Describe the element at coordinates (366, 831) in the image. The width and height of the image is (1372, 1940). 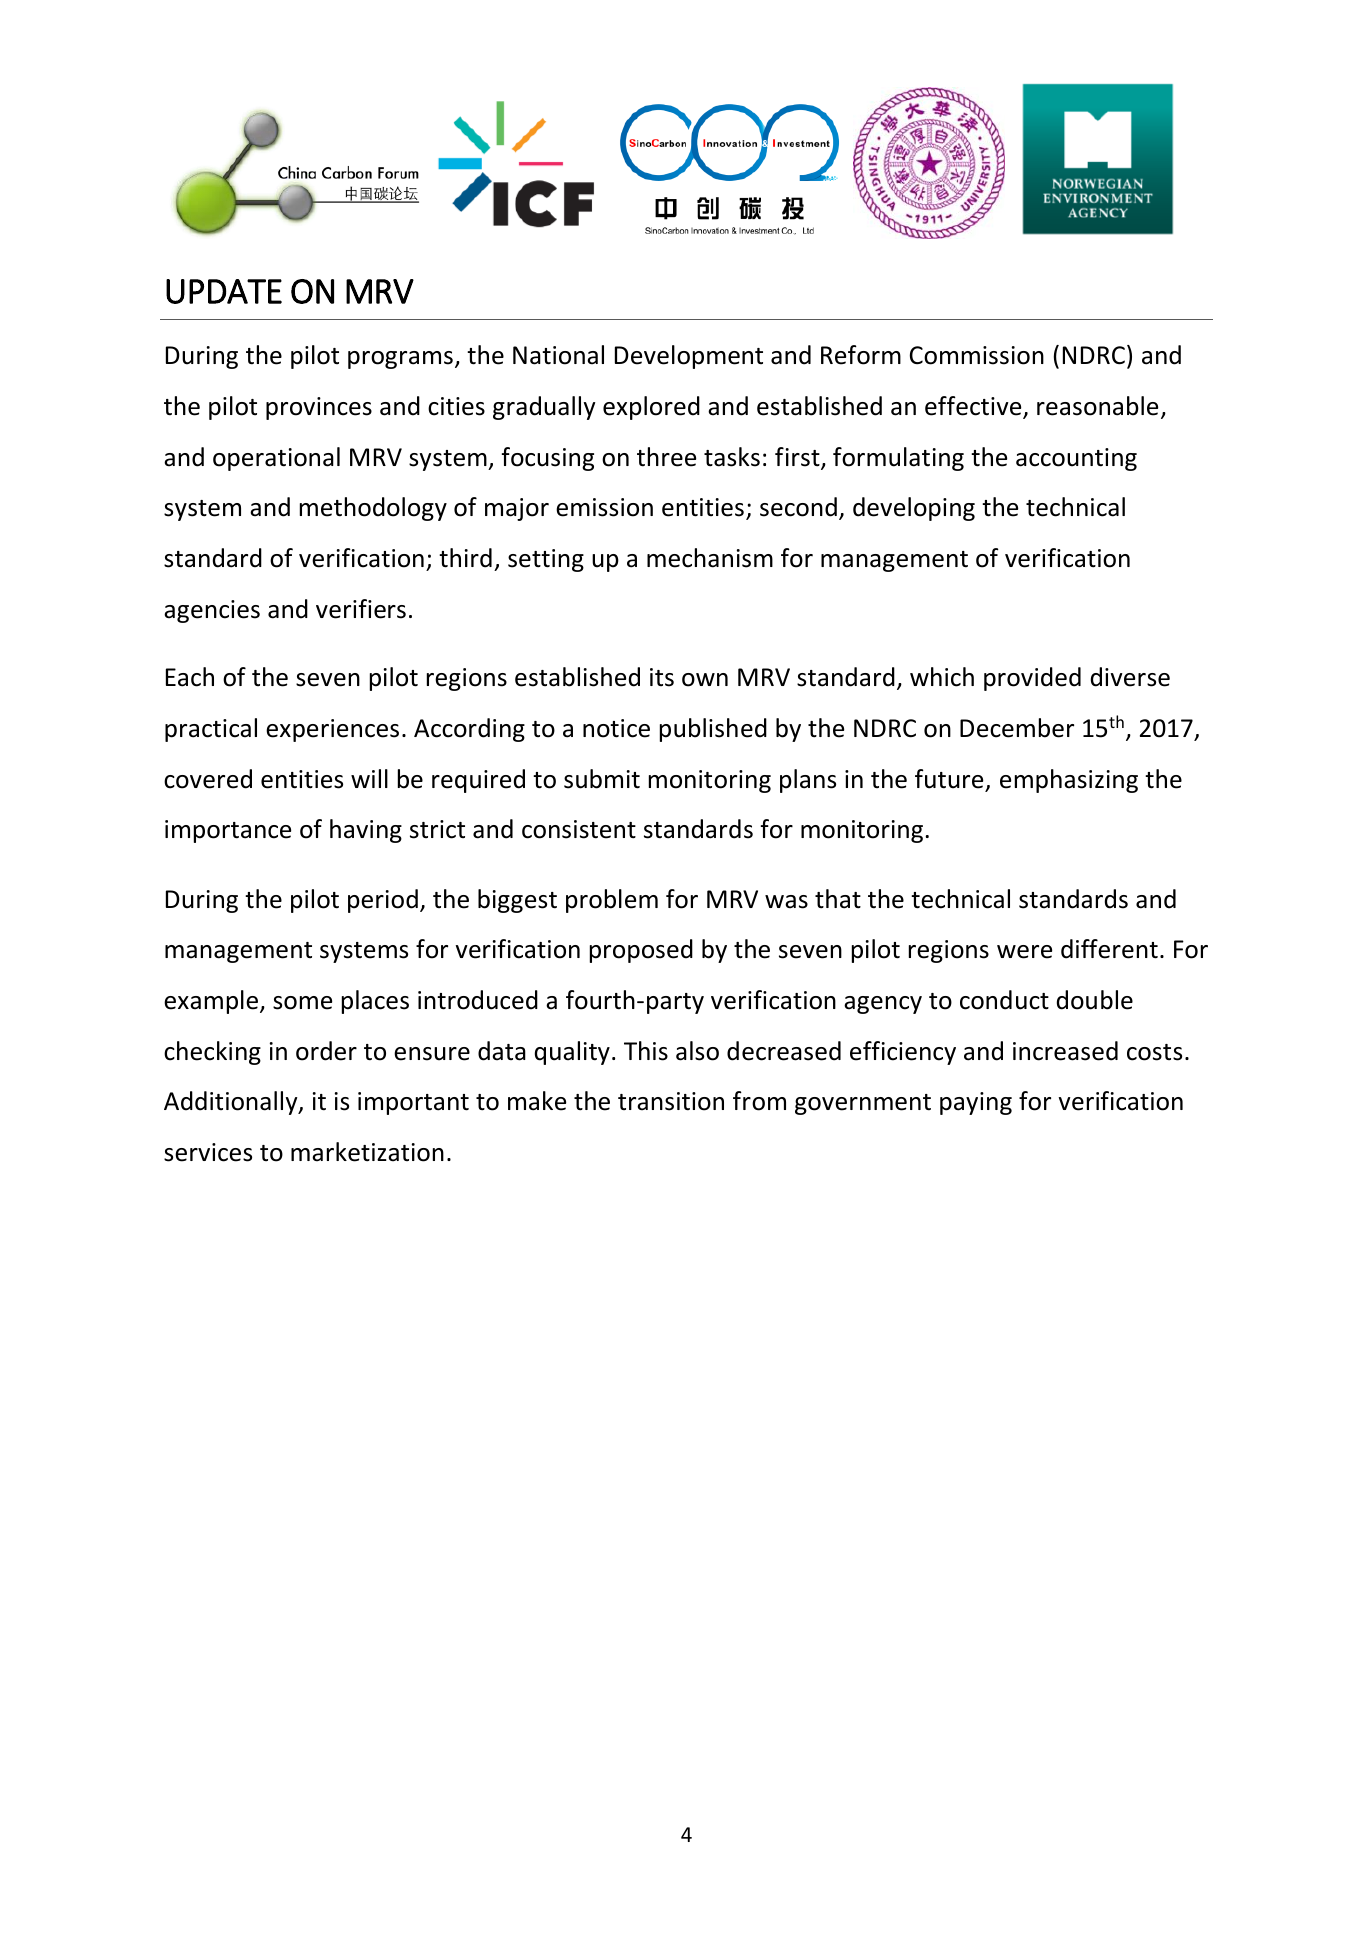
I see `having` at that location.
